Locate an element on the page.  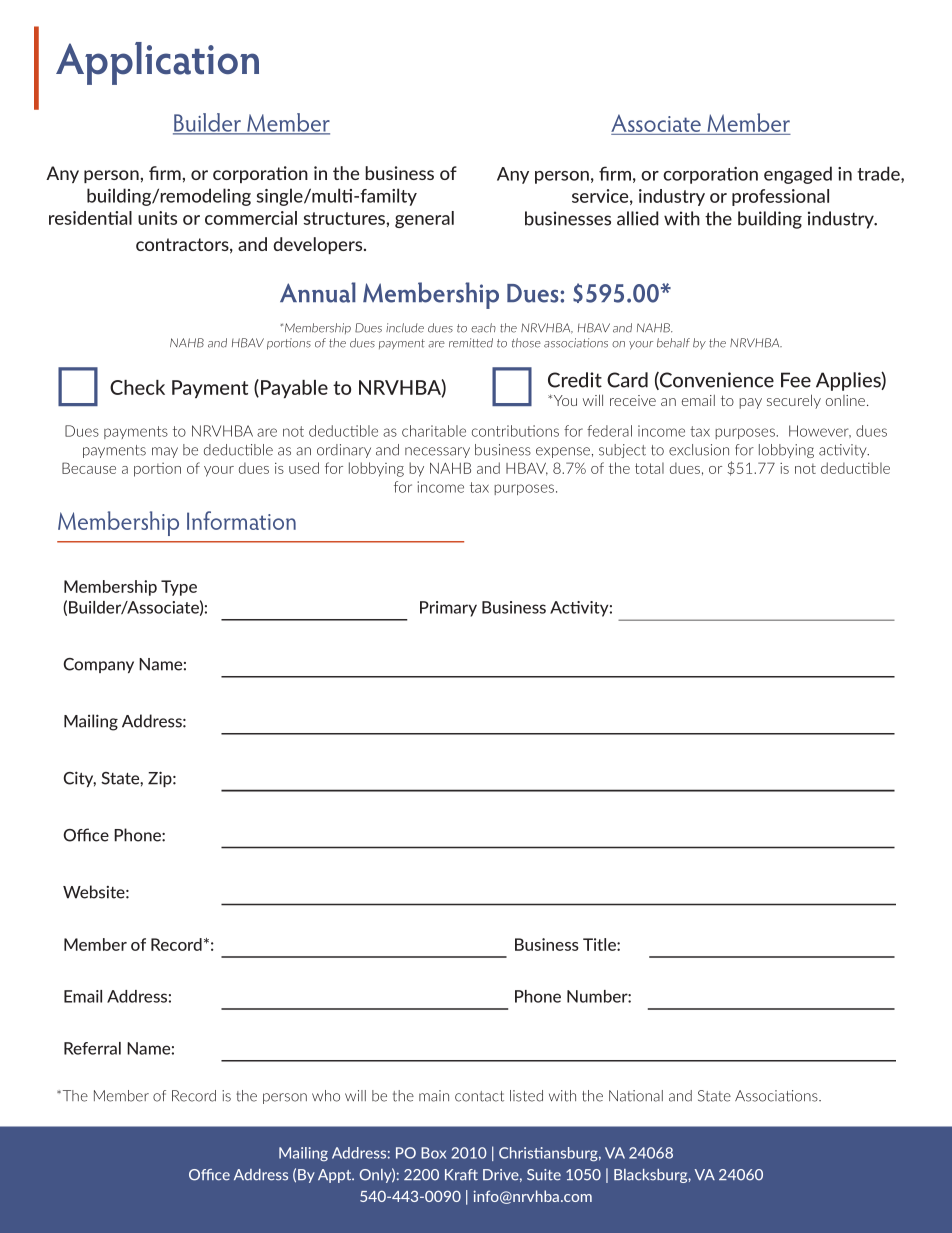
National is located at coordinates (636, 1096).
